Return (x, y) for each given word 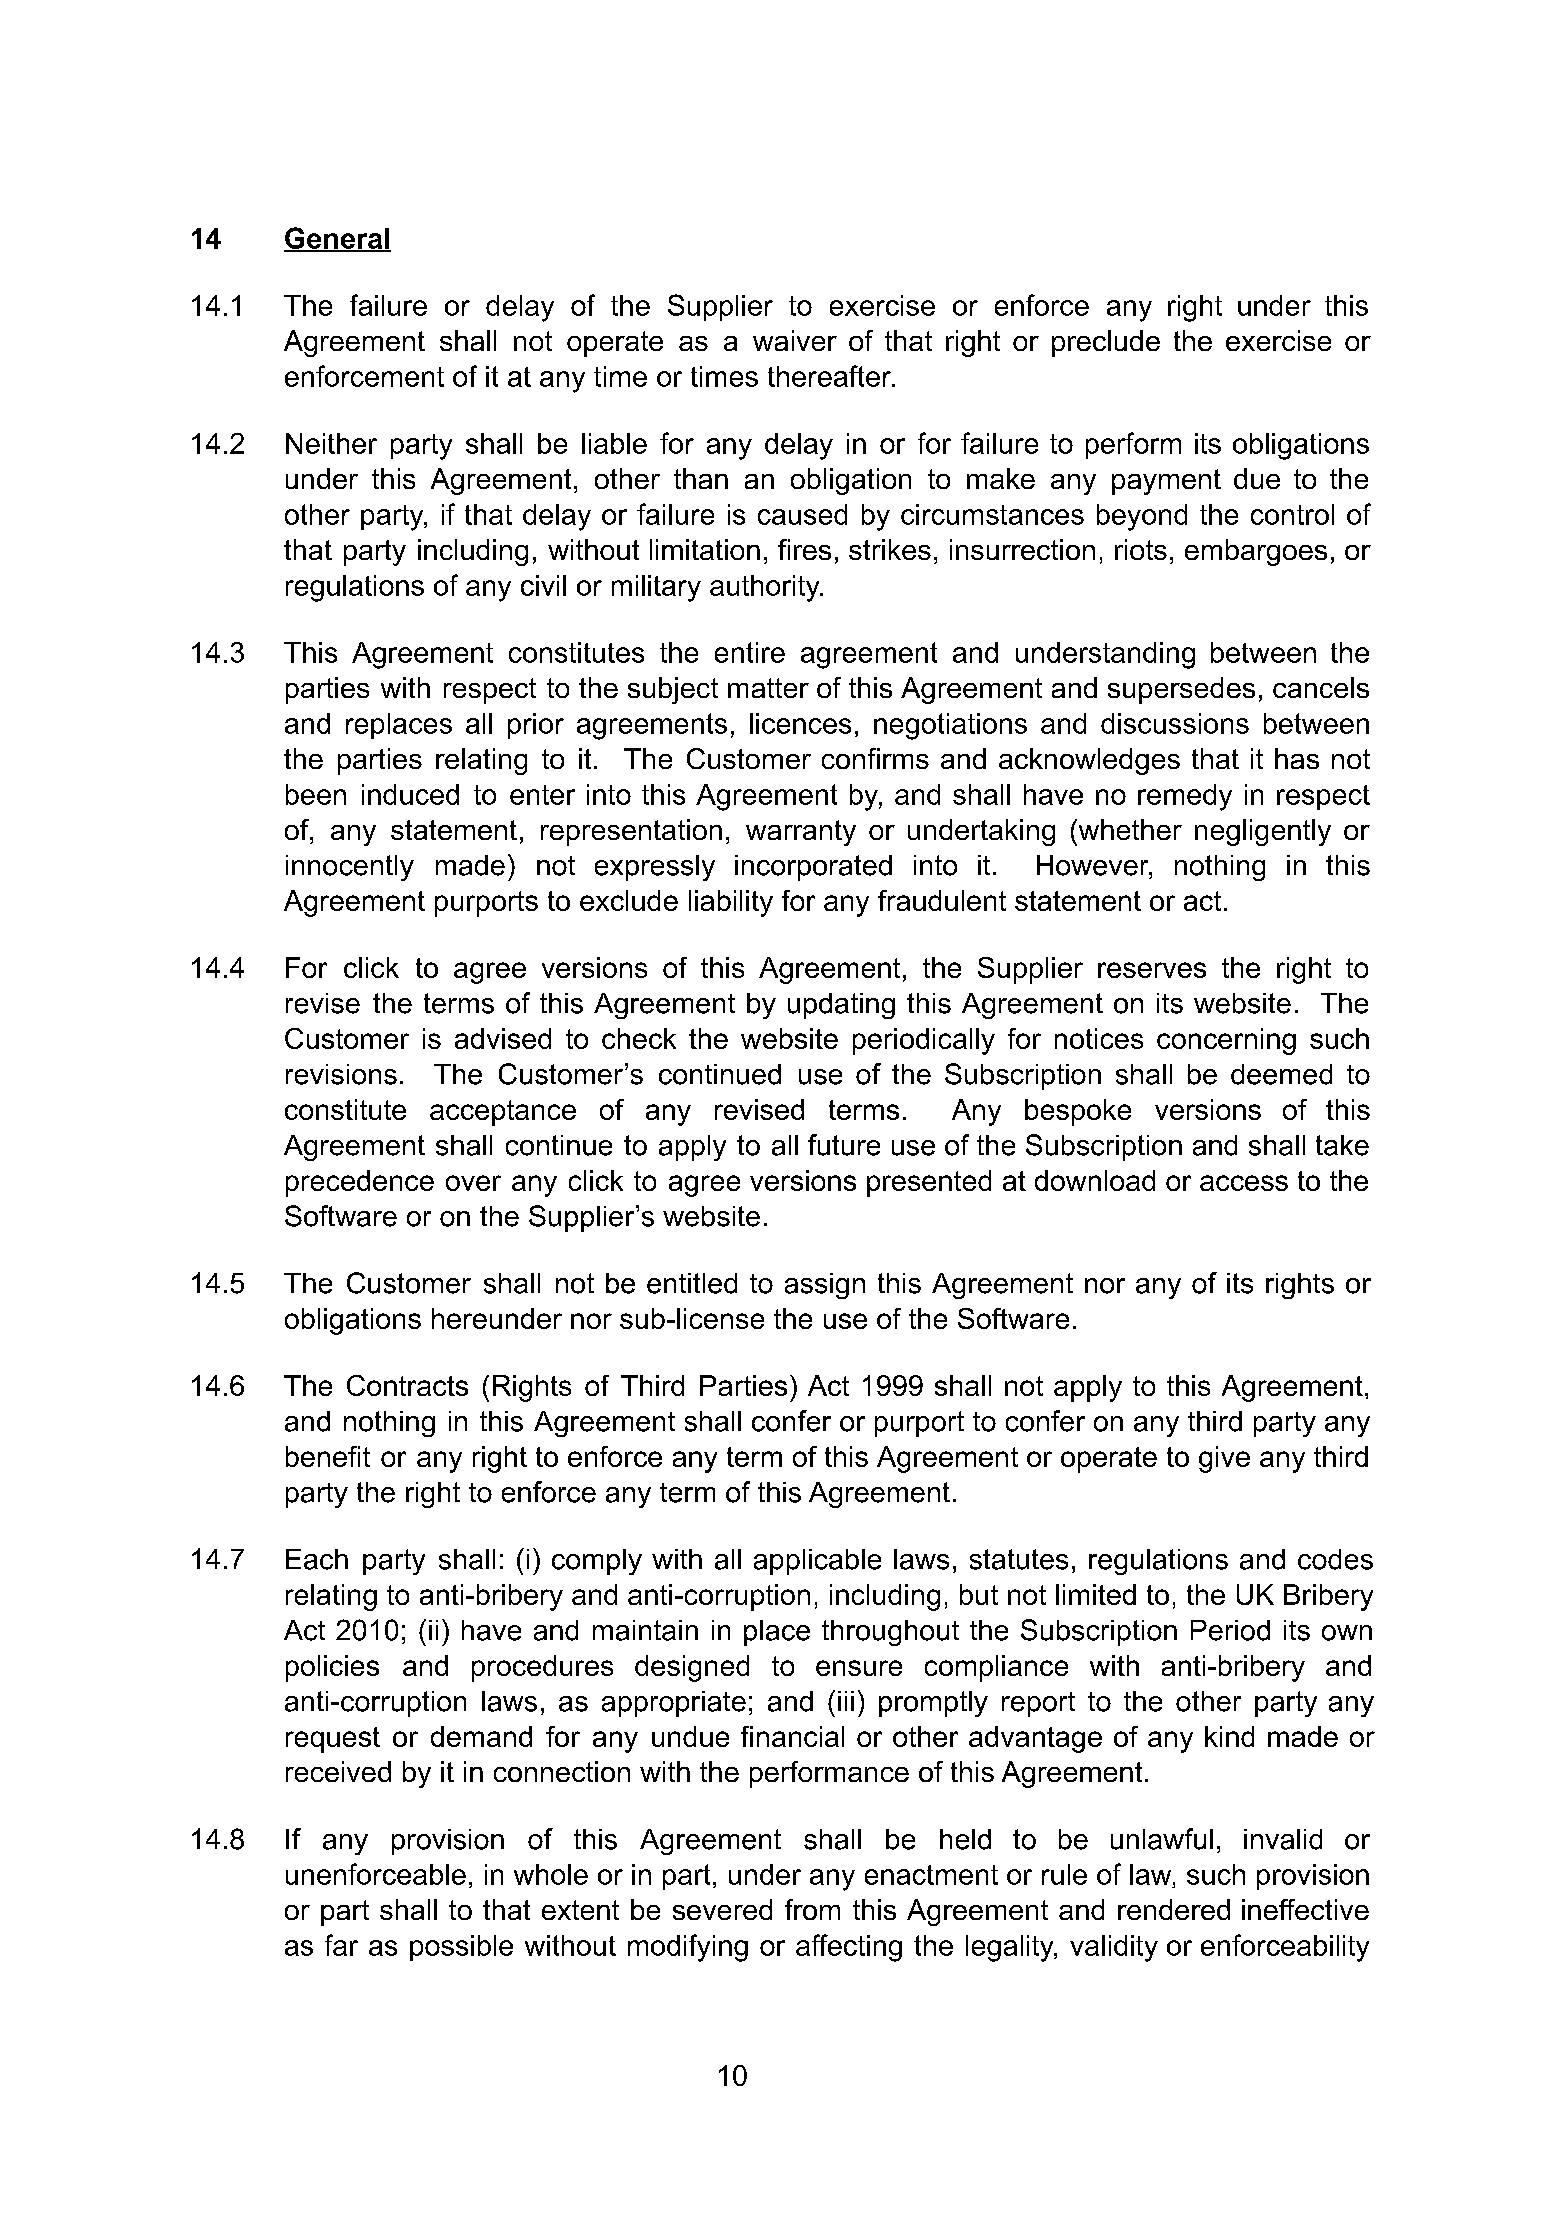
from (812, 1909)
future (844, 1145)
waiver (795, 340)
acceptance (503, 1113)
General (337, 239)
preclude (1106, 343)
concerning (1226, 1041)
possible (461, 1948)
